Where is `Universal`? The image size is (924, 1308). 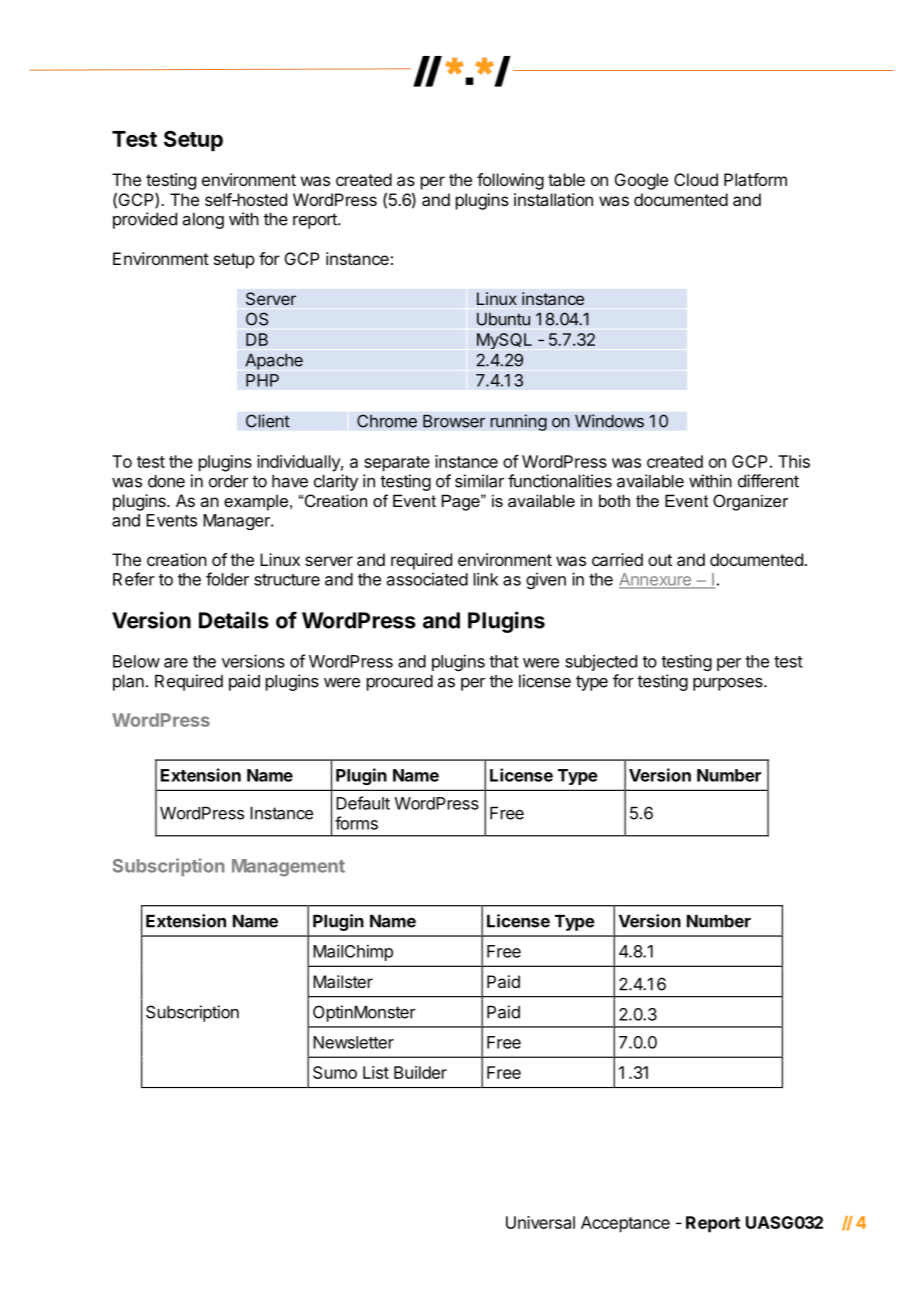 Universal is located at coordinates (540, 1222).
